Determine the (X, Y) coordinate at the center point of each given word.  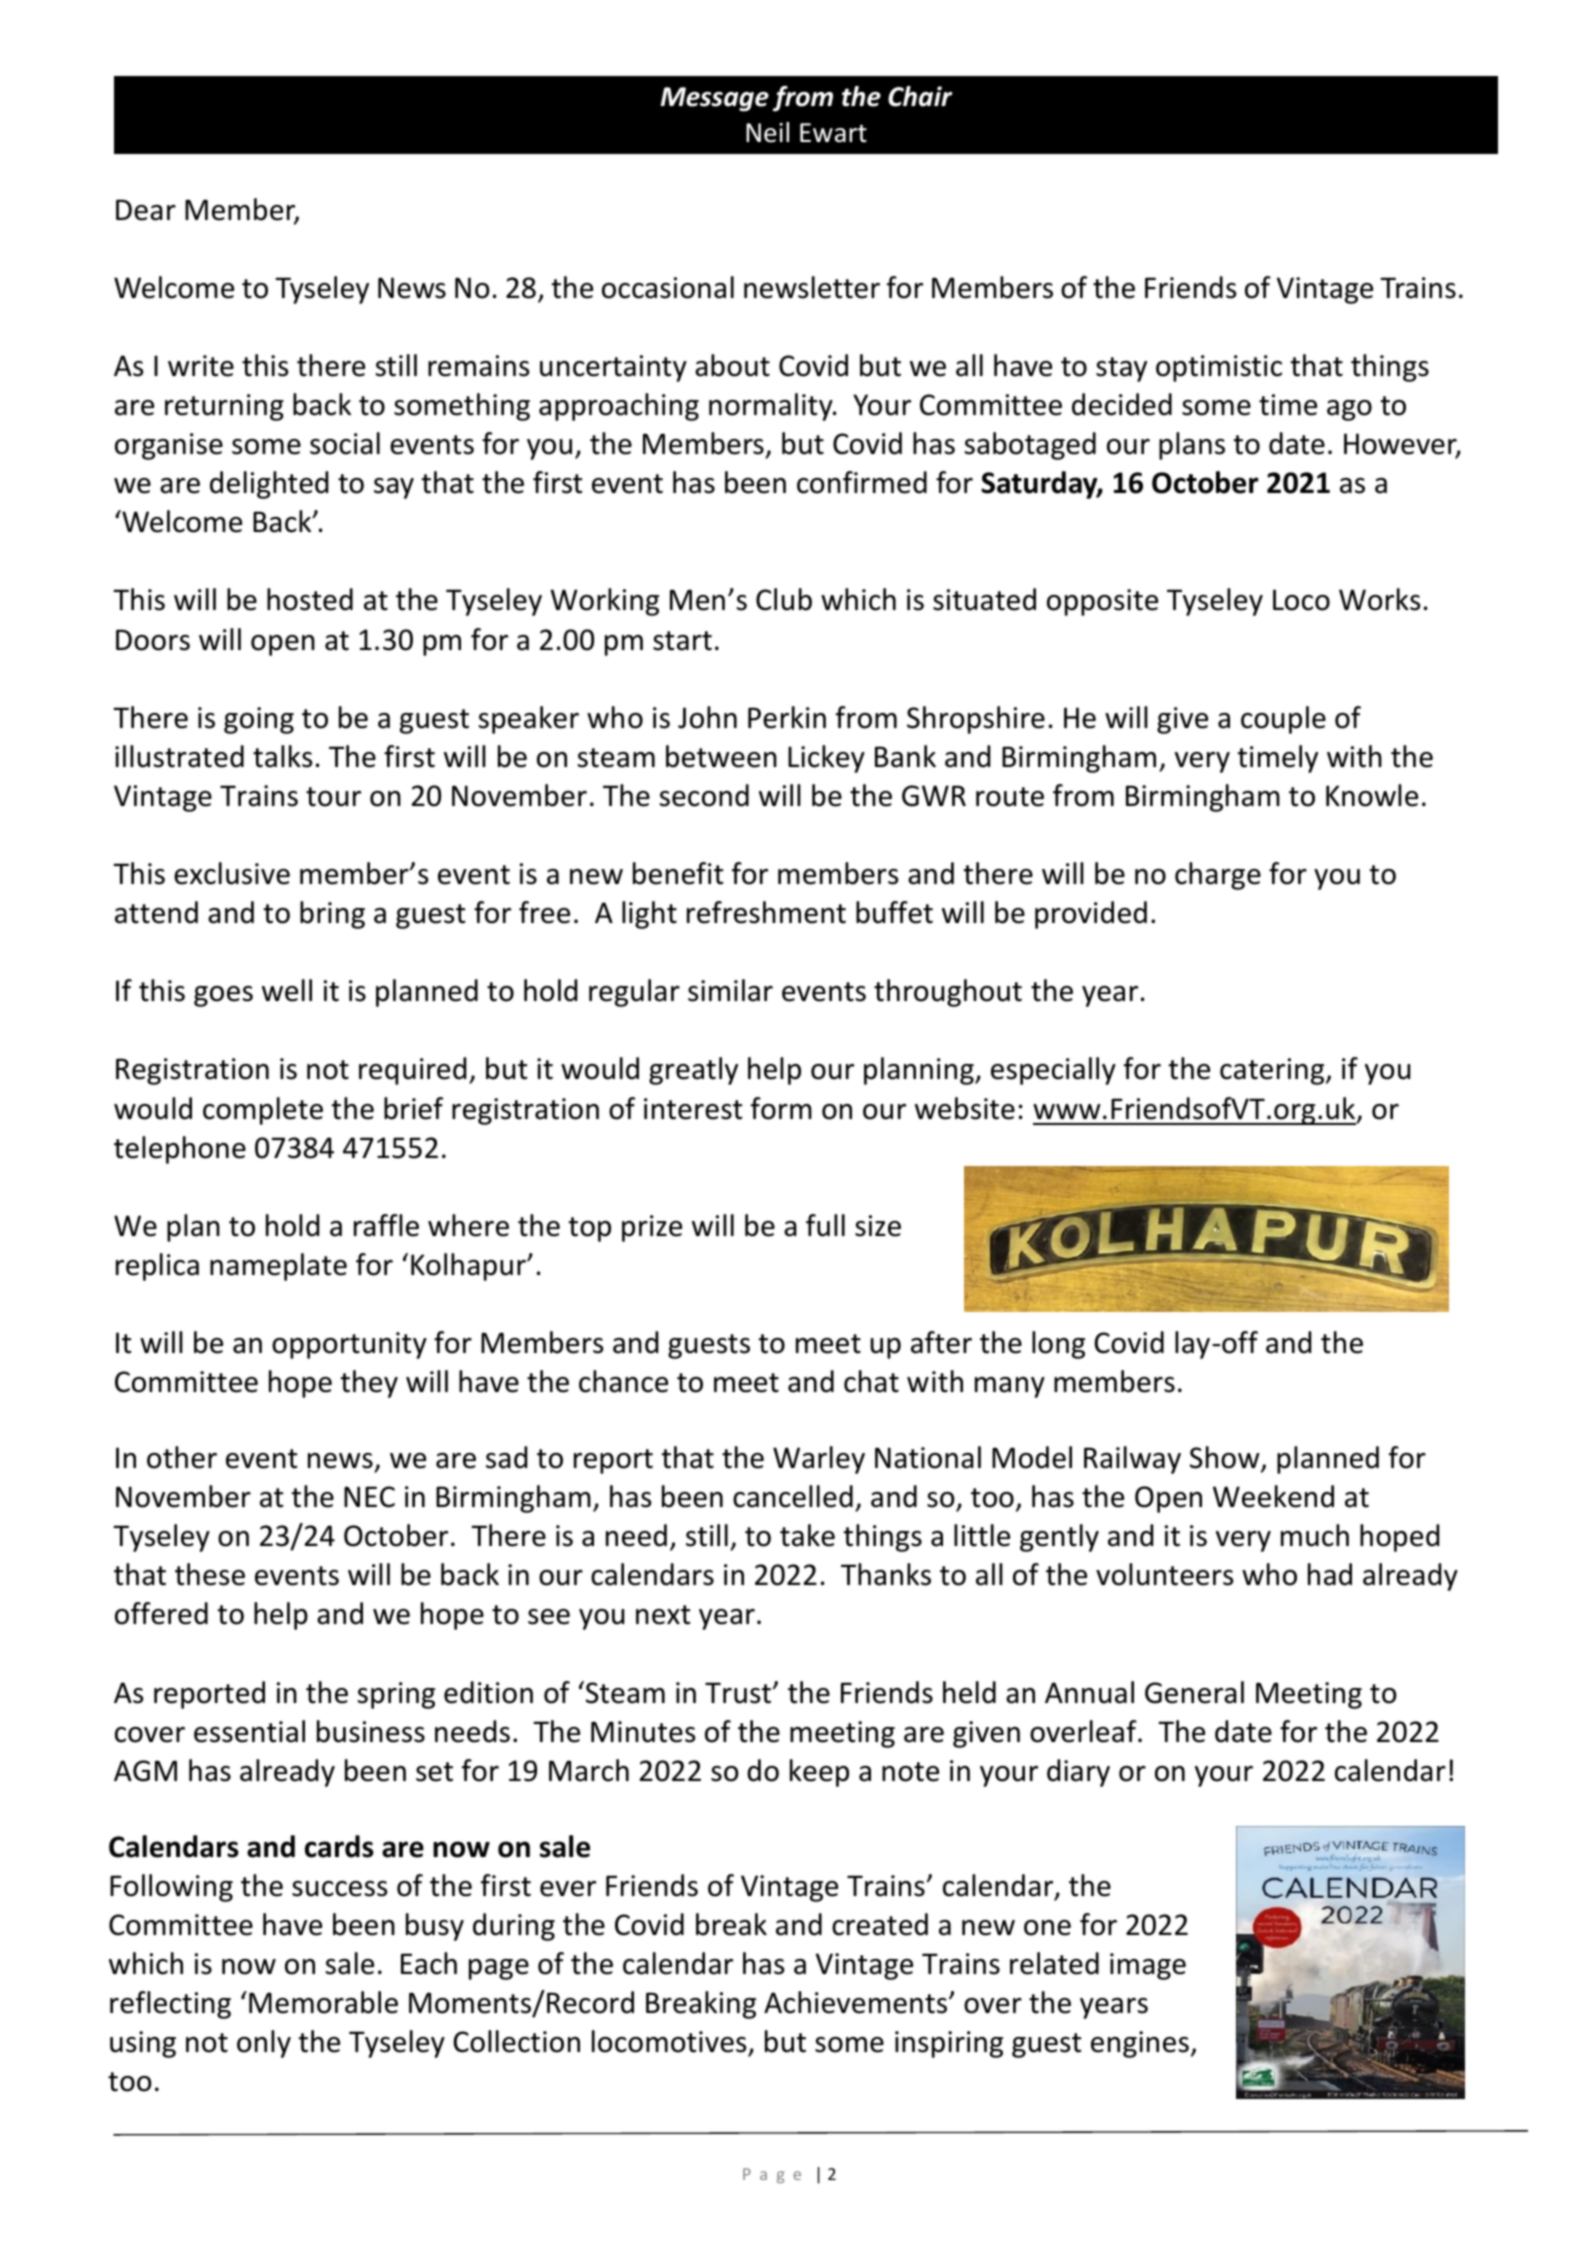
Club (784, 599)
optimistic (1219, 368)
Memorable (323, 2002)
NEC (369, 1497)
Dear (146, 210)
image (1148, 1966)
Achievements (857, 2002)
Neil (767, 132)
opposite (1102, 602)
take (807, 1535)
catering (1273, 1071)
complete (263, 1111)
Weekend (1273, 1496)
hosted (310, 599)
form (781, 1108)
